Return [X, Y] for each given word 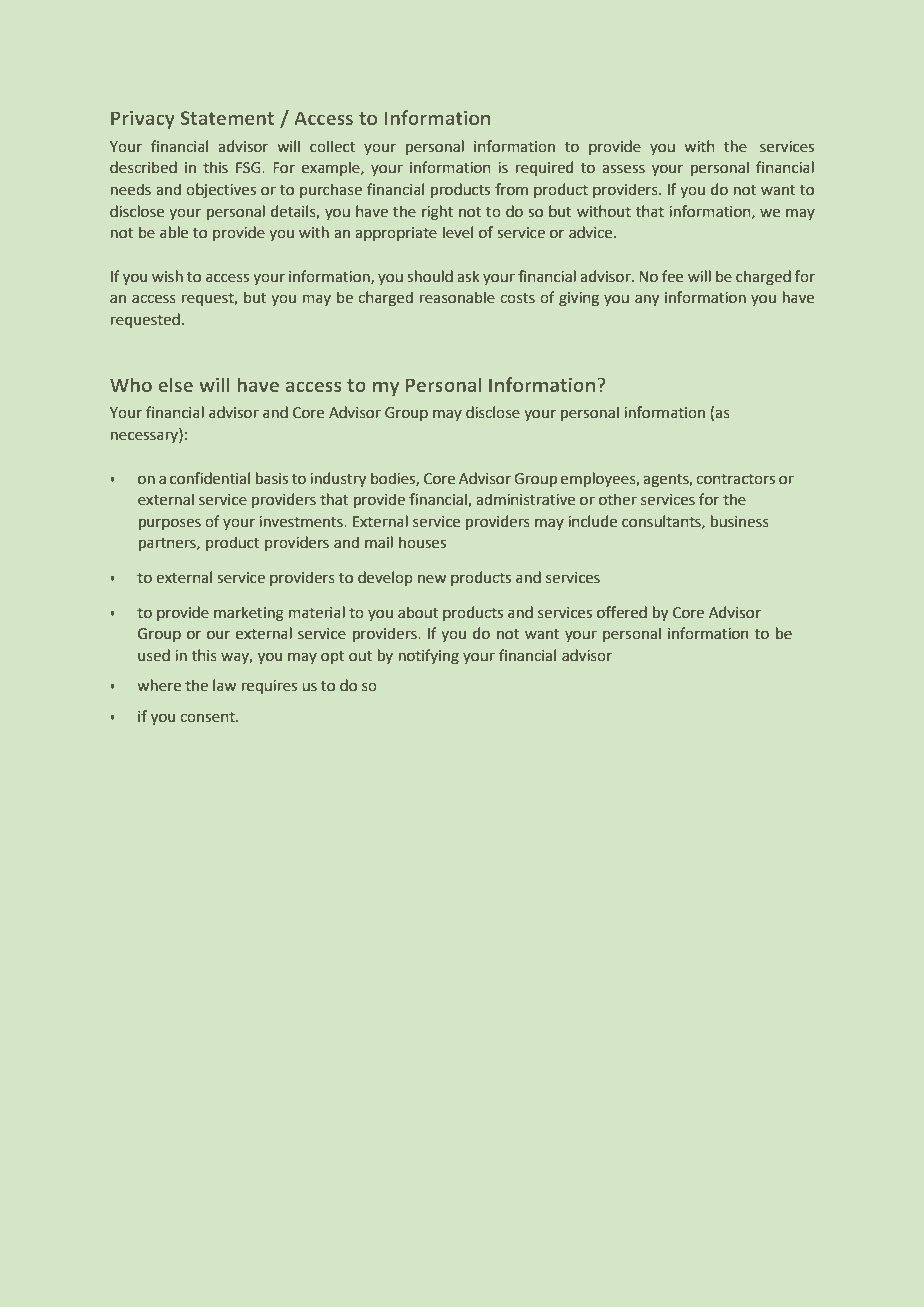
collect [332, 146]
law [224, 685]
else [175, 384]
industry [338, 479]
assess [623, 168]
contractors [735, 479]
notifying [429, 656]
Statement [227, 118]
